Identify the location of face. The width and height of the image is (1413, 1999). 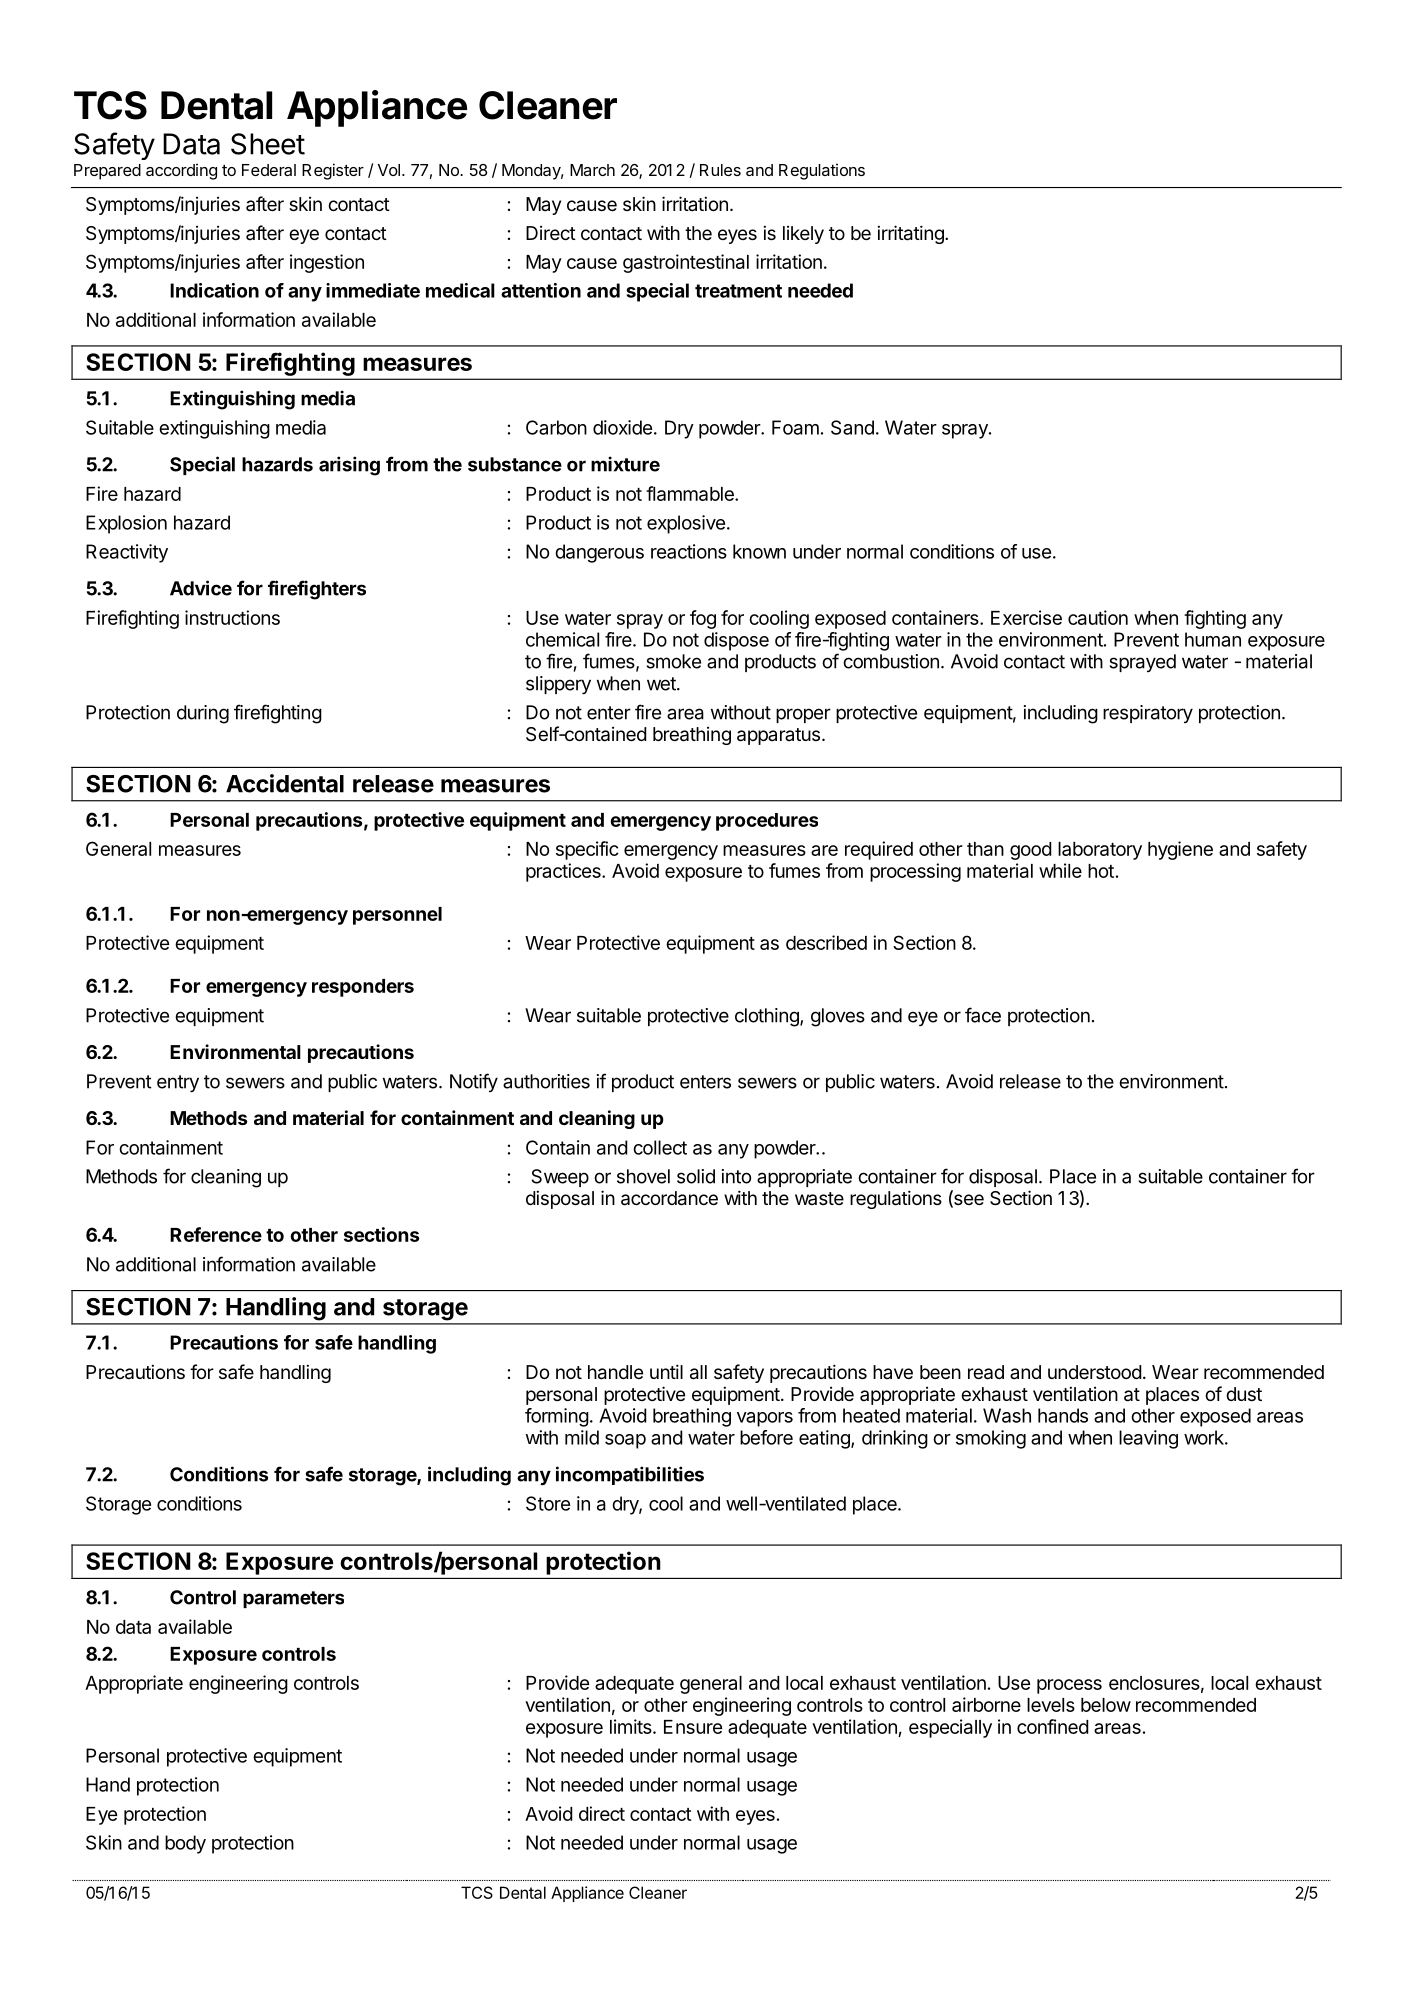
(983, 1015).
